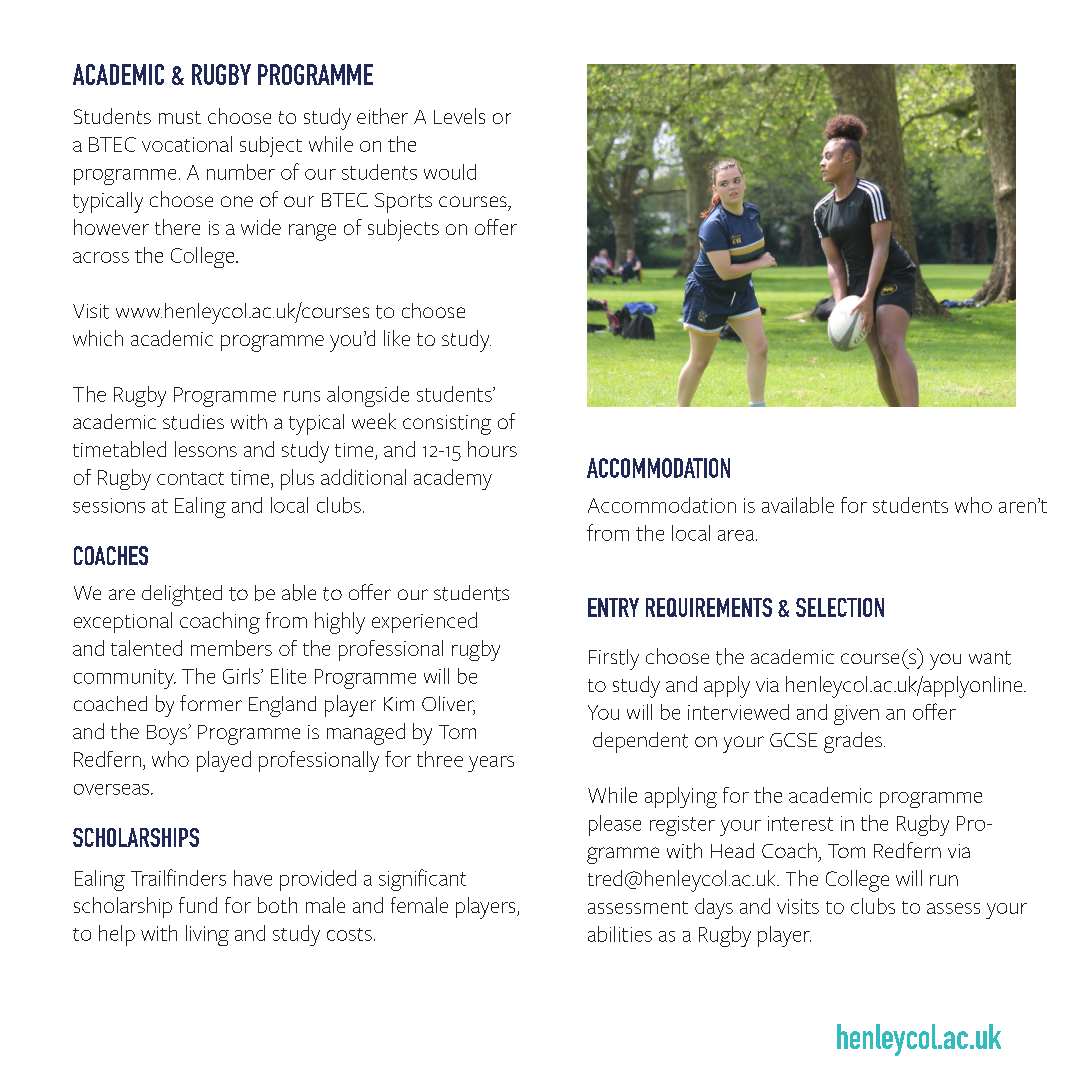  I want to click on days, so click(714, 908).
